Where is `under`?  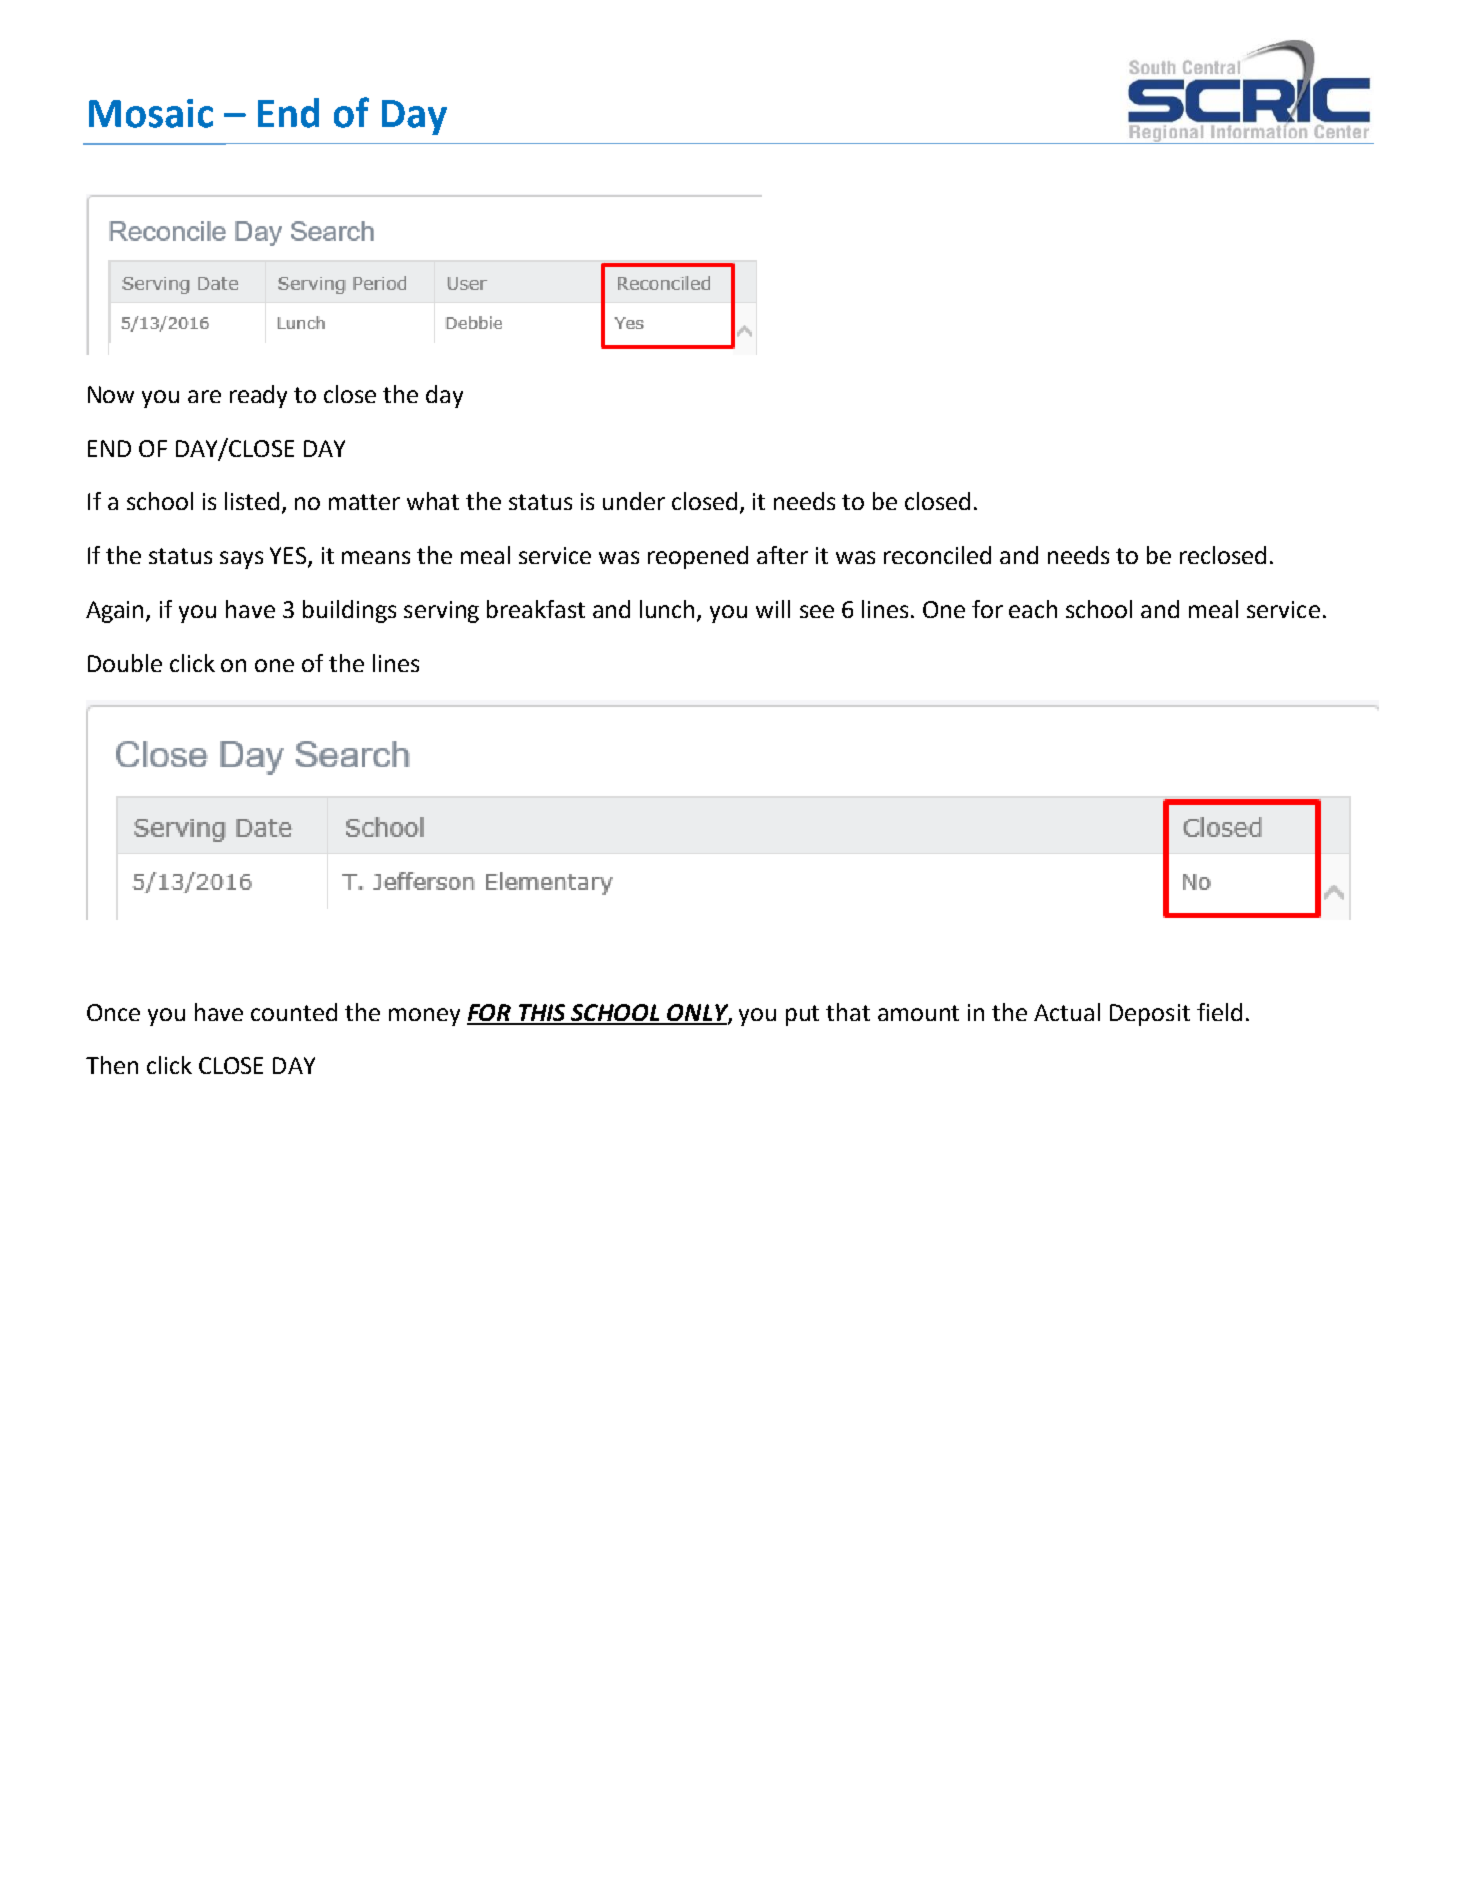
under is located at coordinates (634, 501).
